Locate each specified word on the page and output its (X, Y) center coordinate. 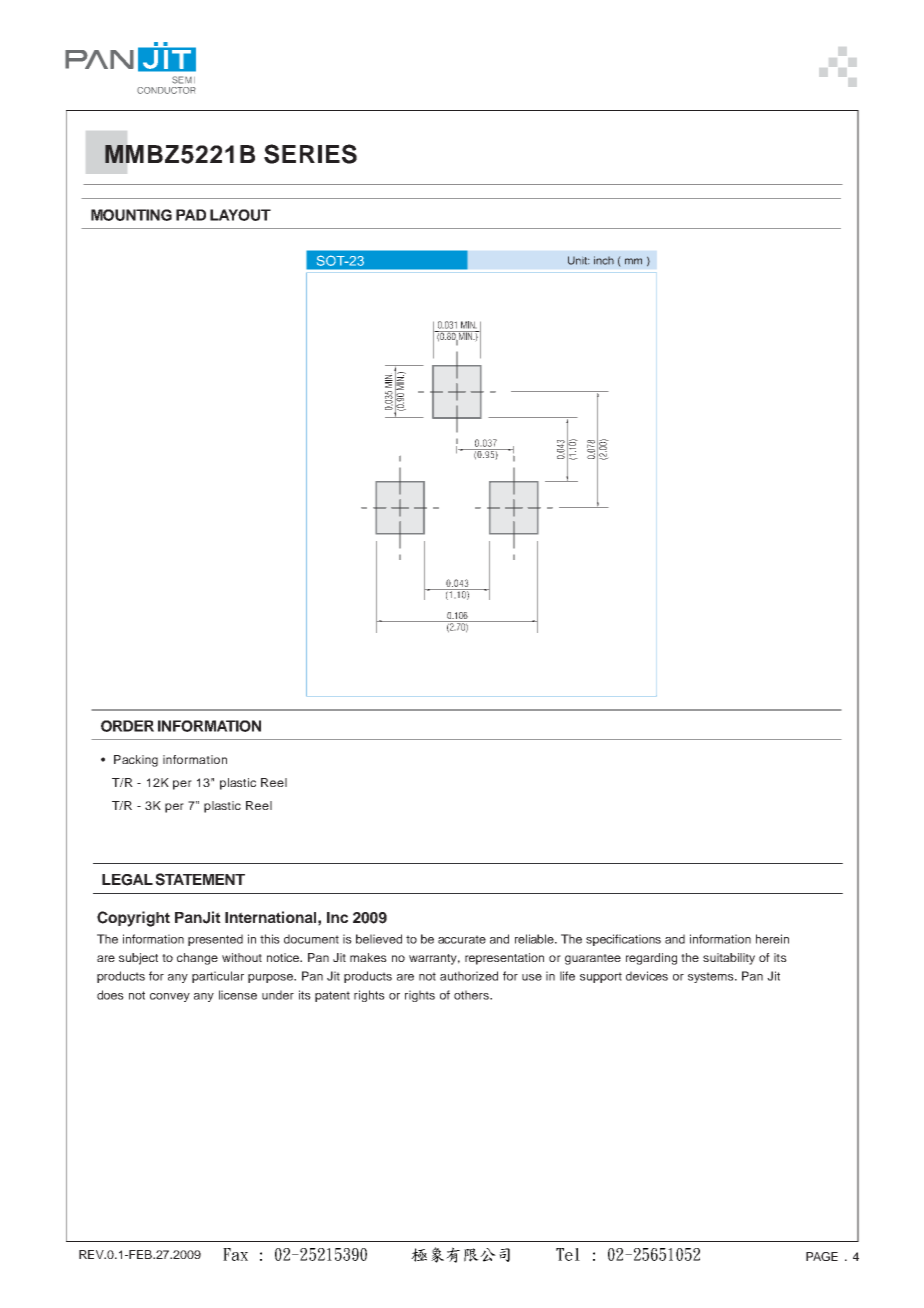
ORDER (127, 726)
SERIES (310, 154)
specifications (623, 940)
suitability (729, 959)
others (472, 995)
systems (712, 977)
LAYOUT (240, 215)
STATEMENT (200, 879)
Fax (235, 1254)
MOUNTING (131, 215)
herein (772, 939)
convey (170, 997)
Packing (136, 761)
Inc (337, 917)
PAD (191, 215)
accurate (462, 939)
